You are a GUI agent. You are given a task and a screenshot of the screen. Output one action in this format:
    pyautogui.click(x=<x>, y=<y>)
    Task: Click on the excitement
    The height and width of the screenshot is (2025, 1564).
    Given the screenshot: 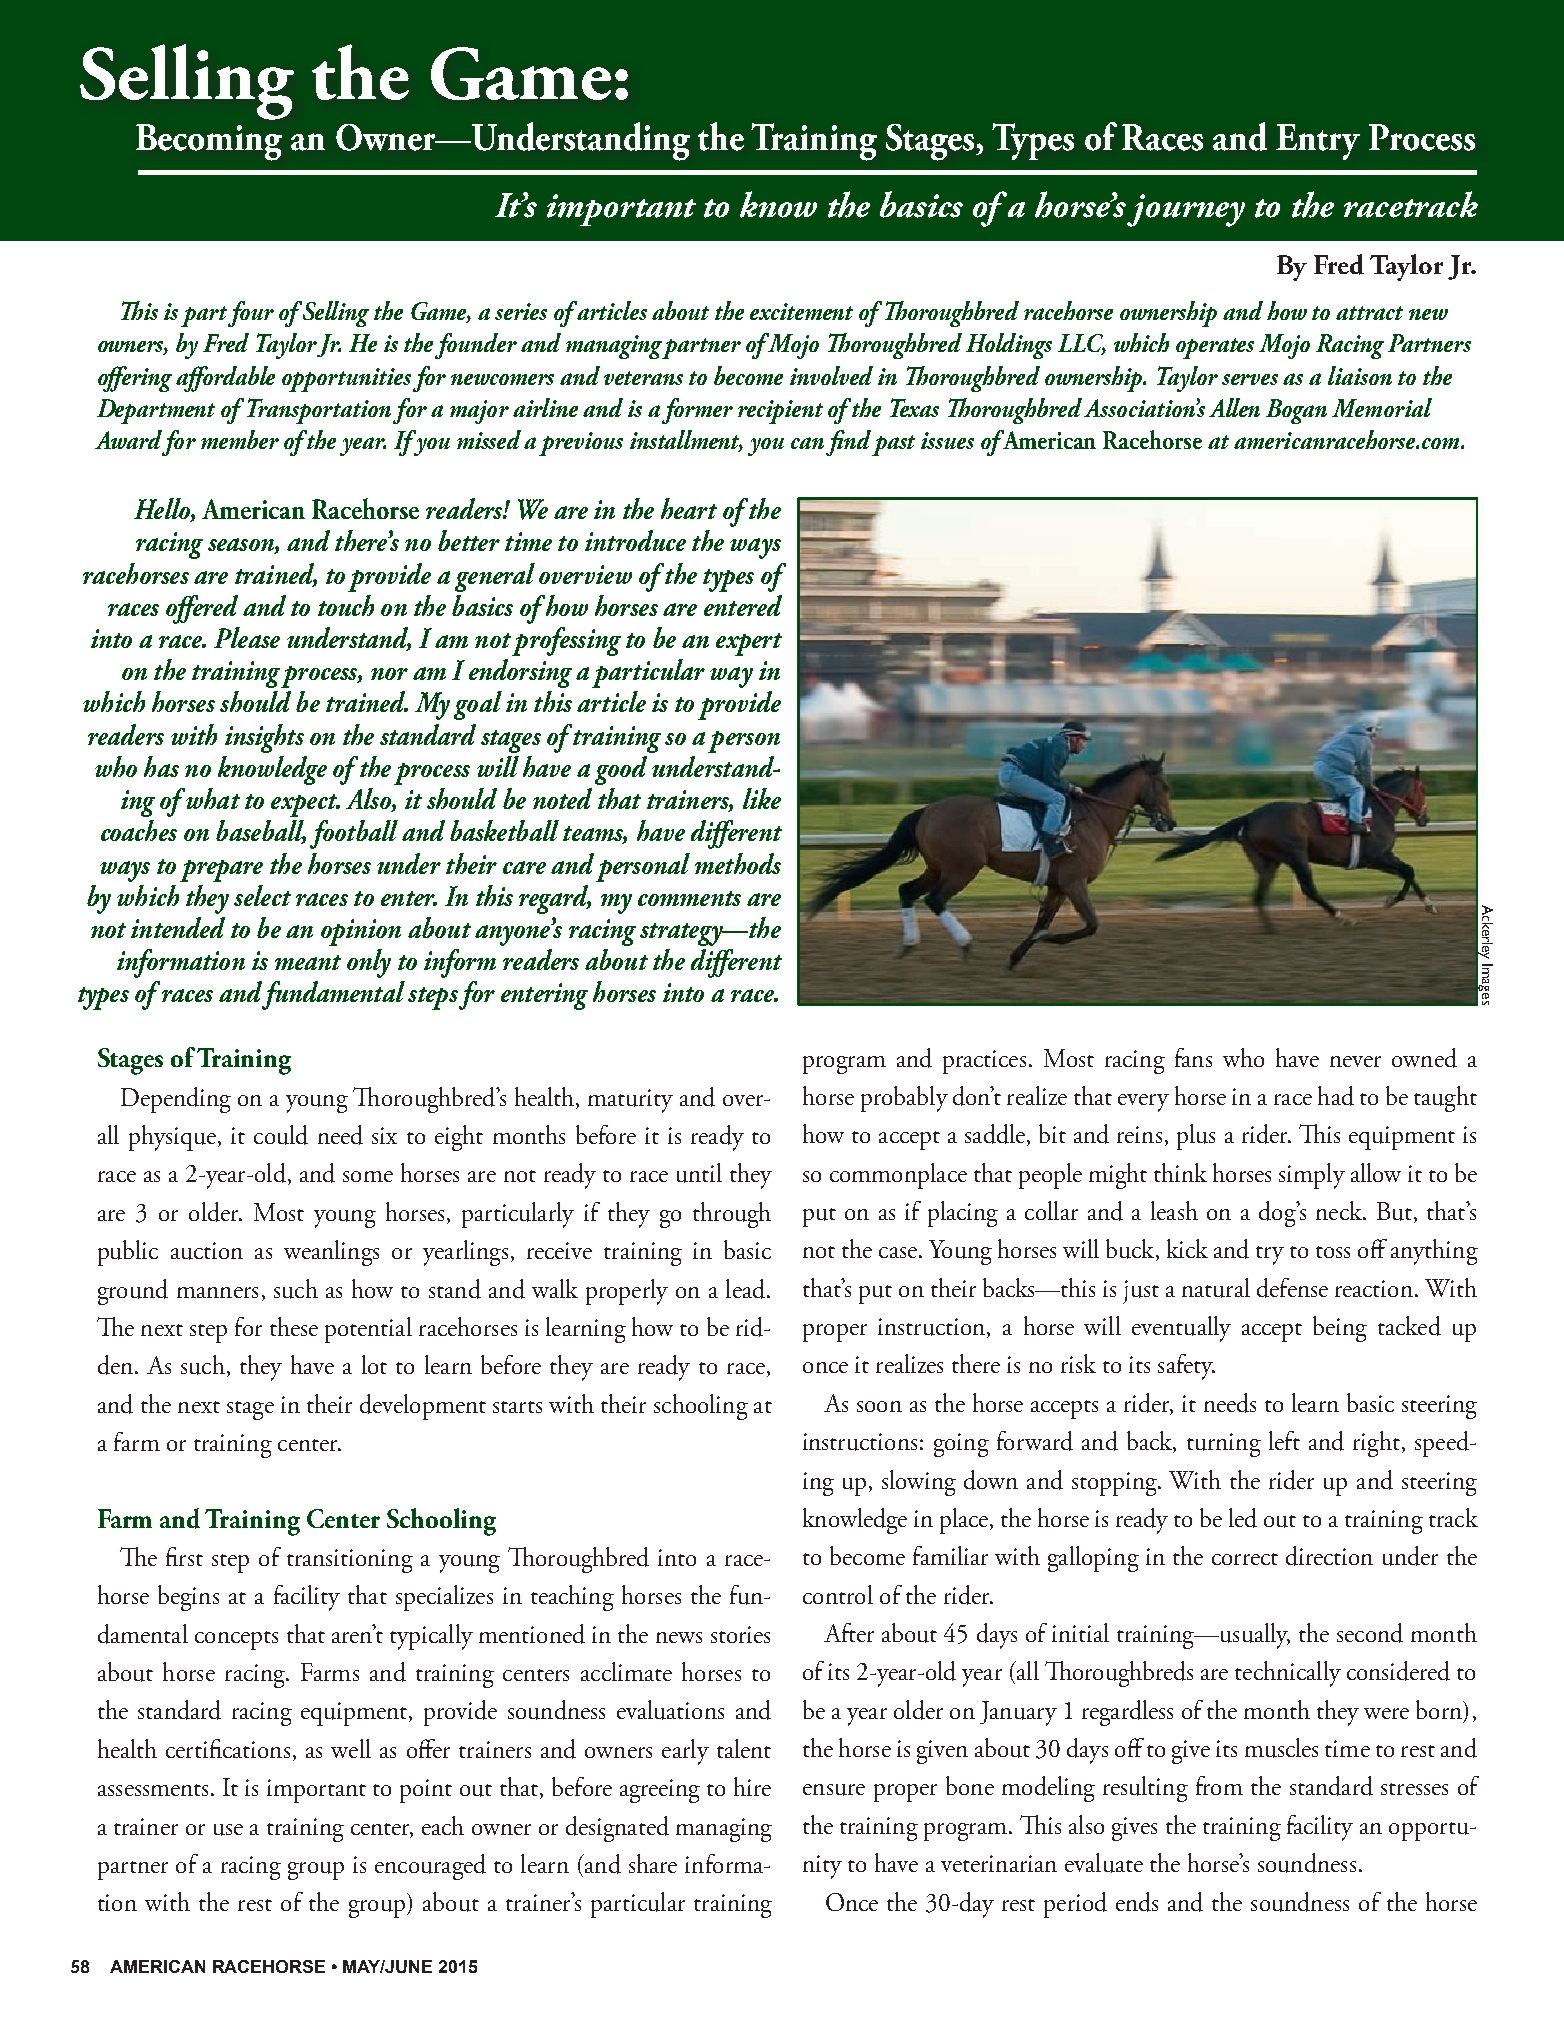 What is the action you would take?
    pyautogui.click(x=801, y=311)
